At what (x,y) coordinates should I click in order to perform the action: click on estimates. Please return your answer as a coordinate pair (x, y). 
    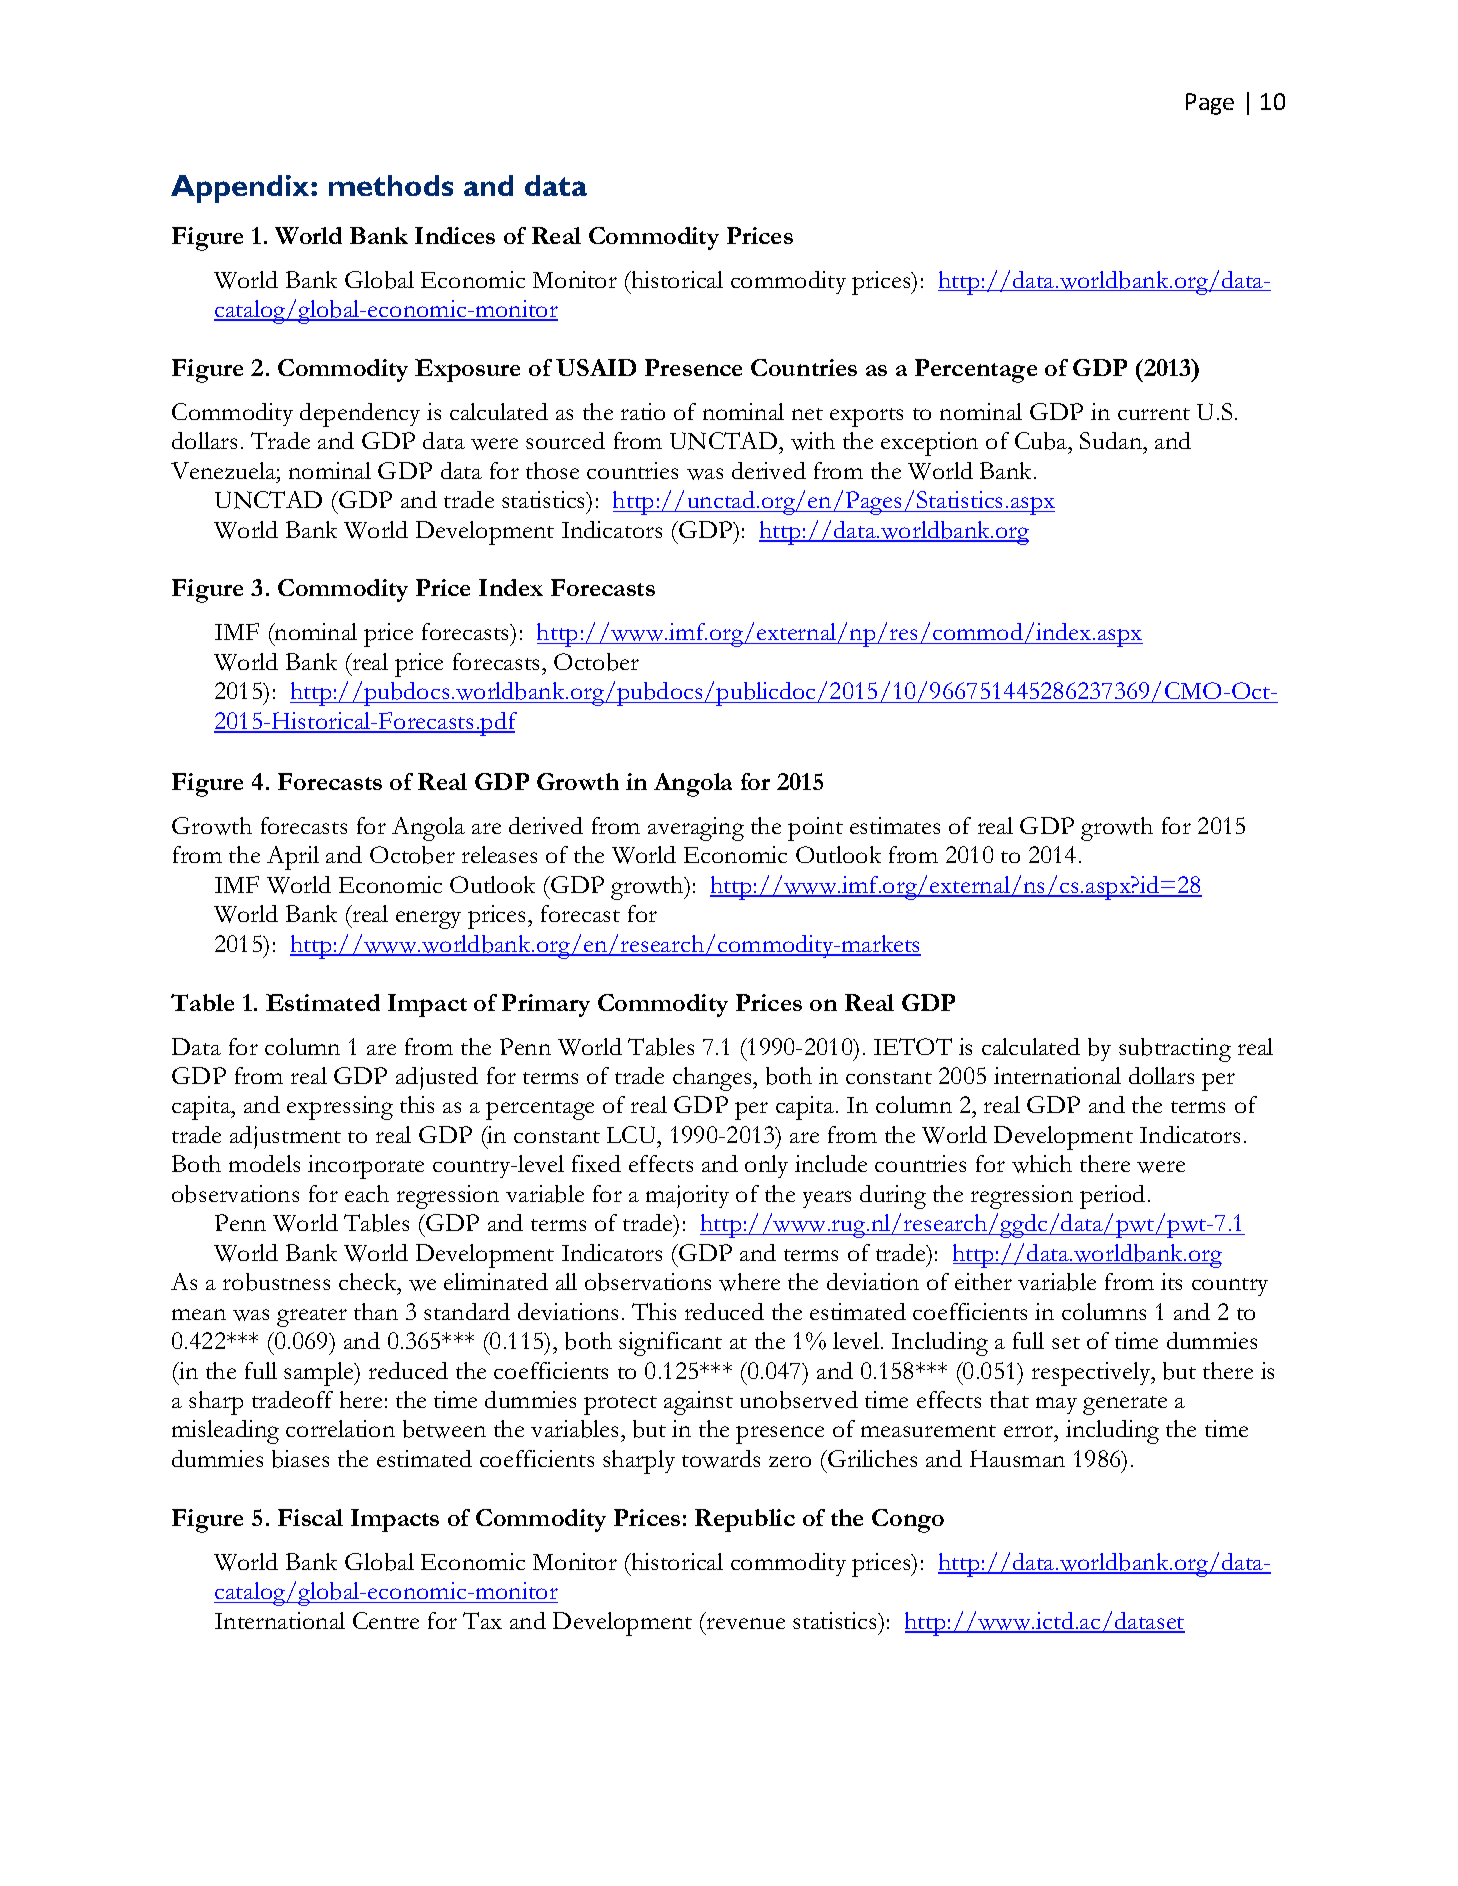
    Looking at the image, I should click on (895, 825).
